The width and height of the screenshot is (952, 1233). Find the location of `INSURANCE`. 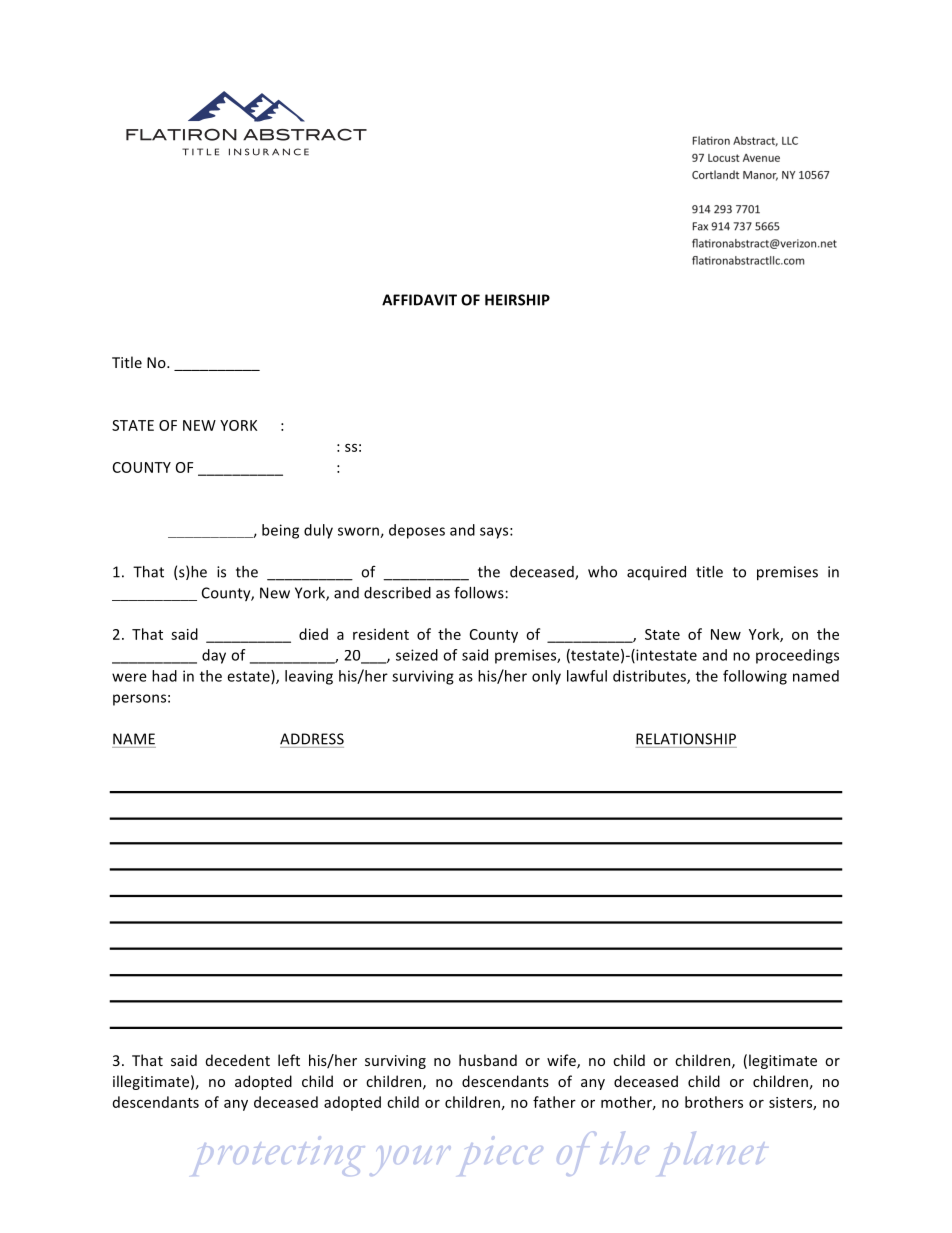

INSURANCE is located at coordinates (269, 152).
